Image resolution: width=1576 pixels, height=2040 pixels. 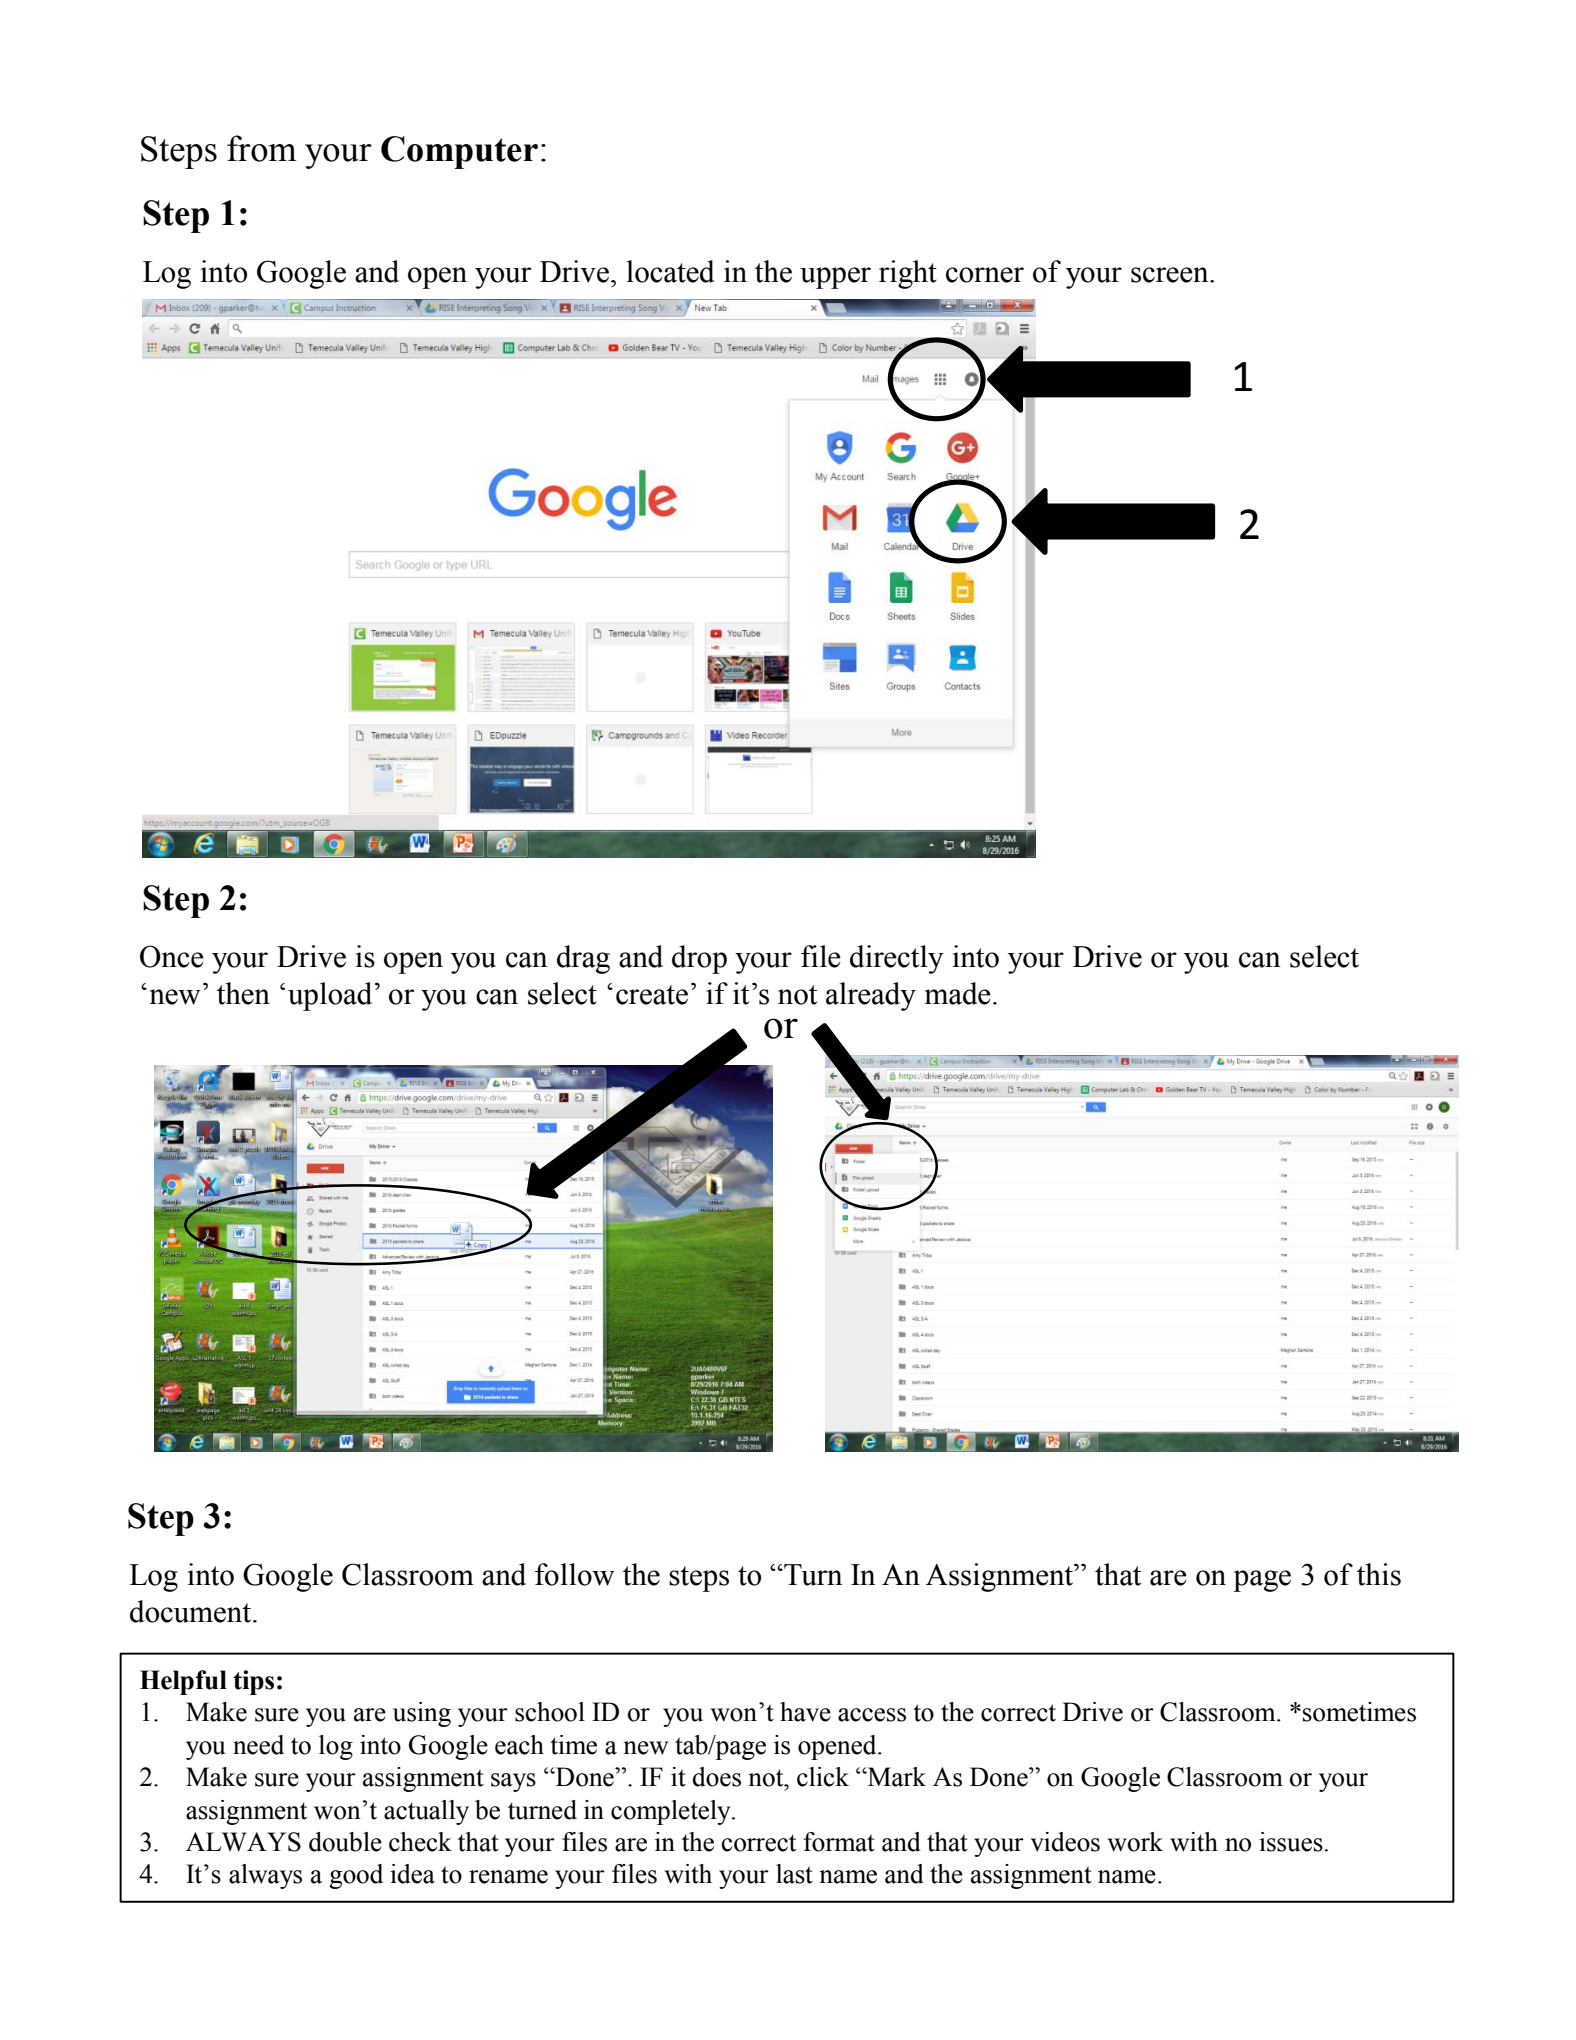 What do you see at coordinates (871, 996) in the document?
I see `already` at bounding box center [871, 996].
